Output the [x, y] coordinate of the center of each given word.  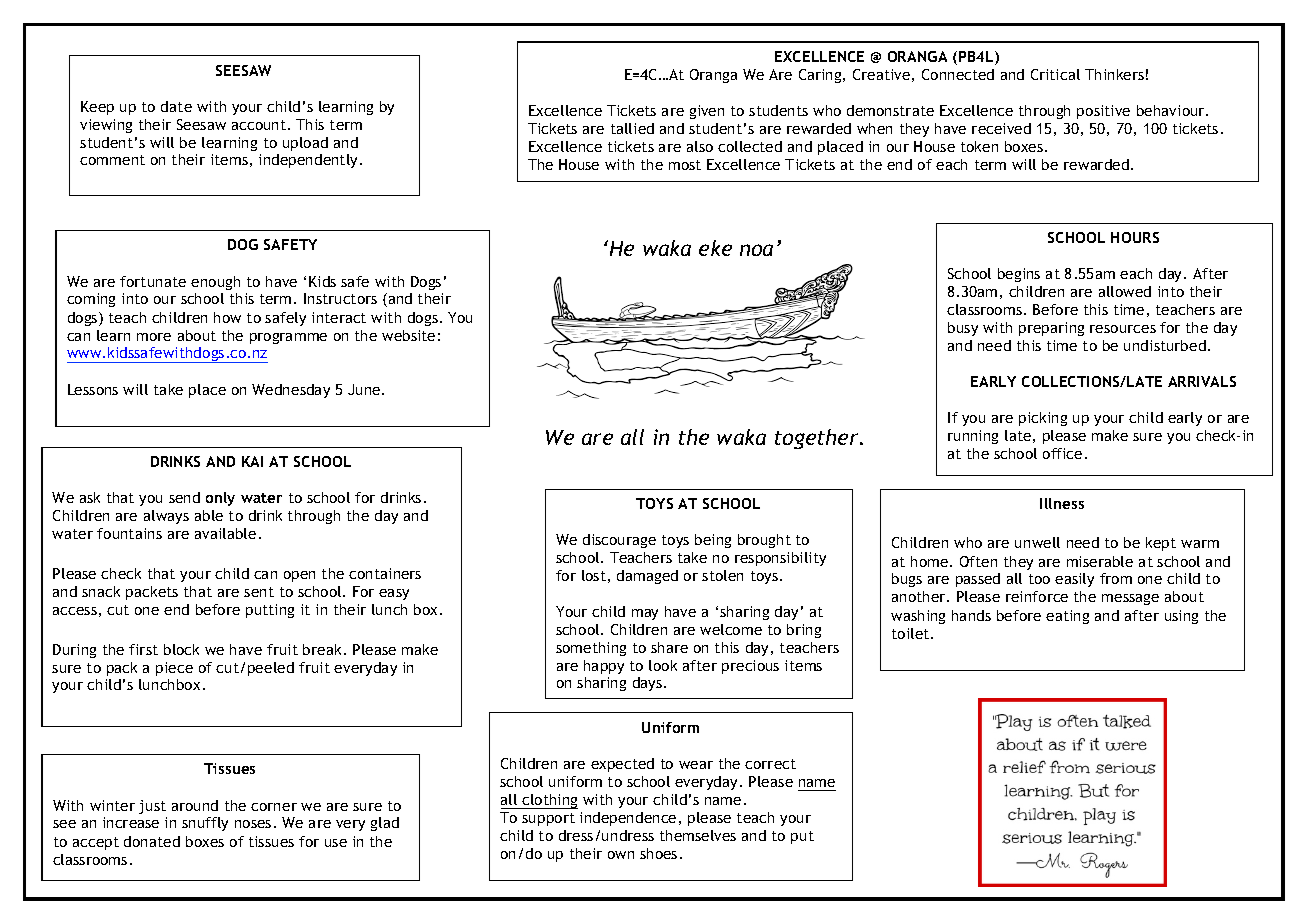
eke [715, 248]
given [707, 112]
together [818, 439]
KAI [252, 461]
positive [1103, 112]
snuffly [205, 824]
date [176, 106]
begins [1019, 275]
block [181, 649]
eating [1067, 617]
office [1062, 453]
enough [215, 283]
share [669, 647]
